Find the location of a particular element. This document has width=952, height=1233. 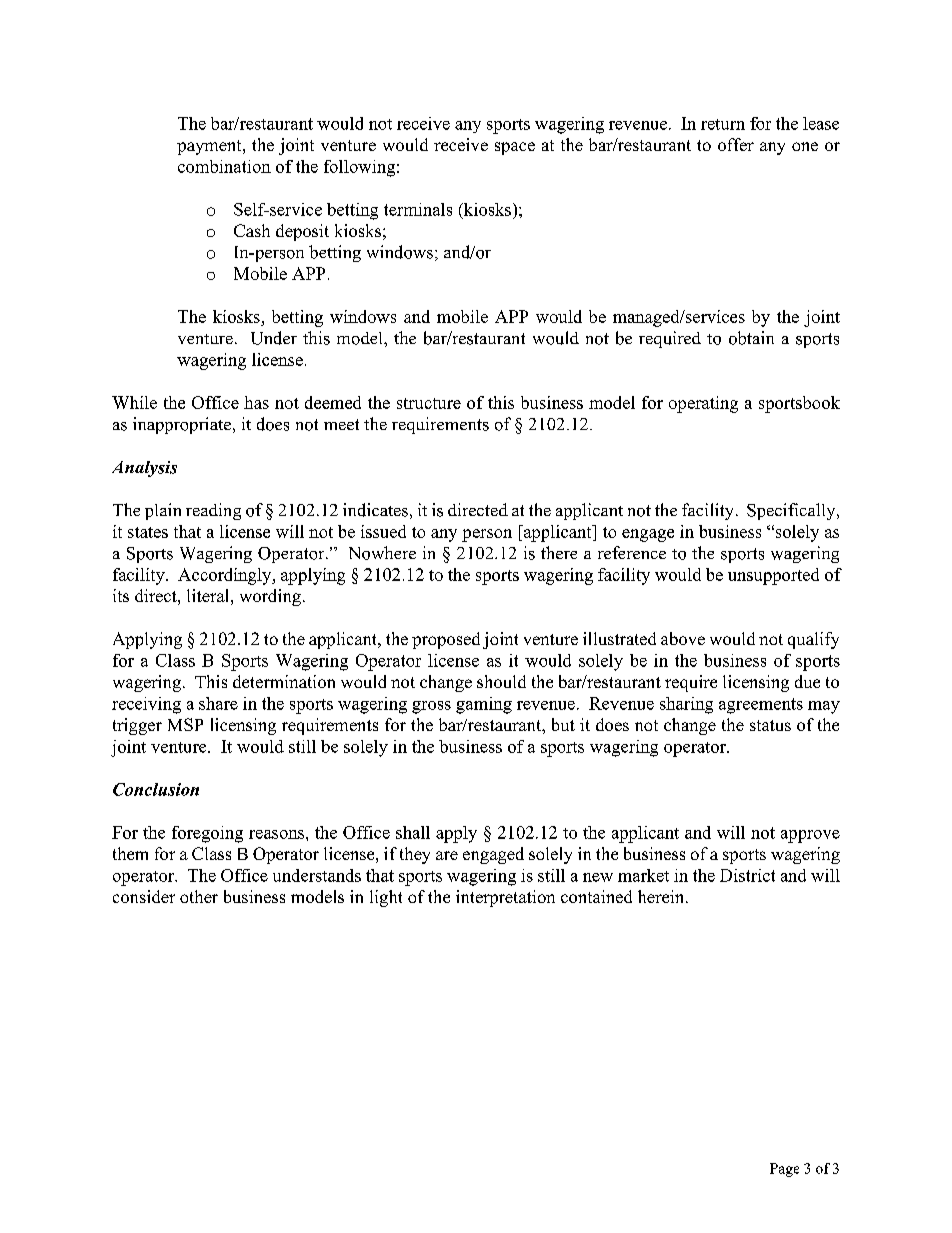

other is located at coordinates (199, 896).
